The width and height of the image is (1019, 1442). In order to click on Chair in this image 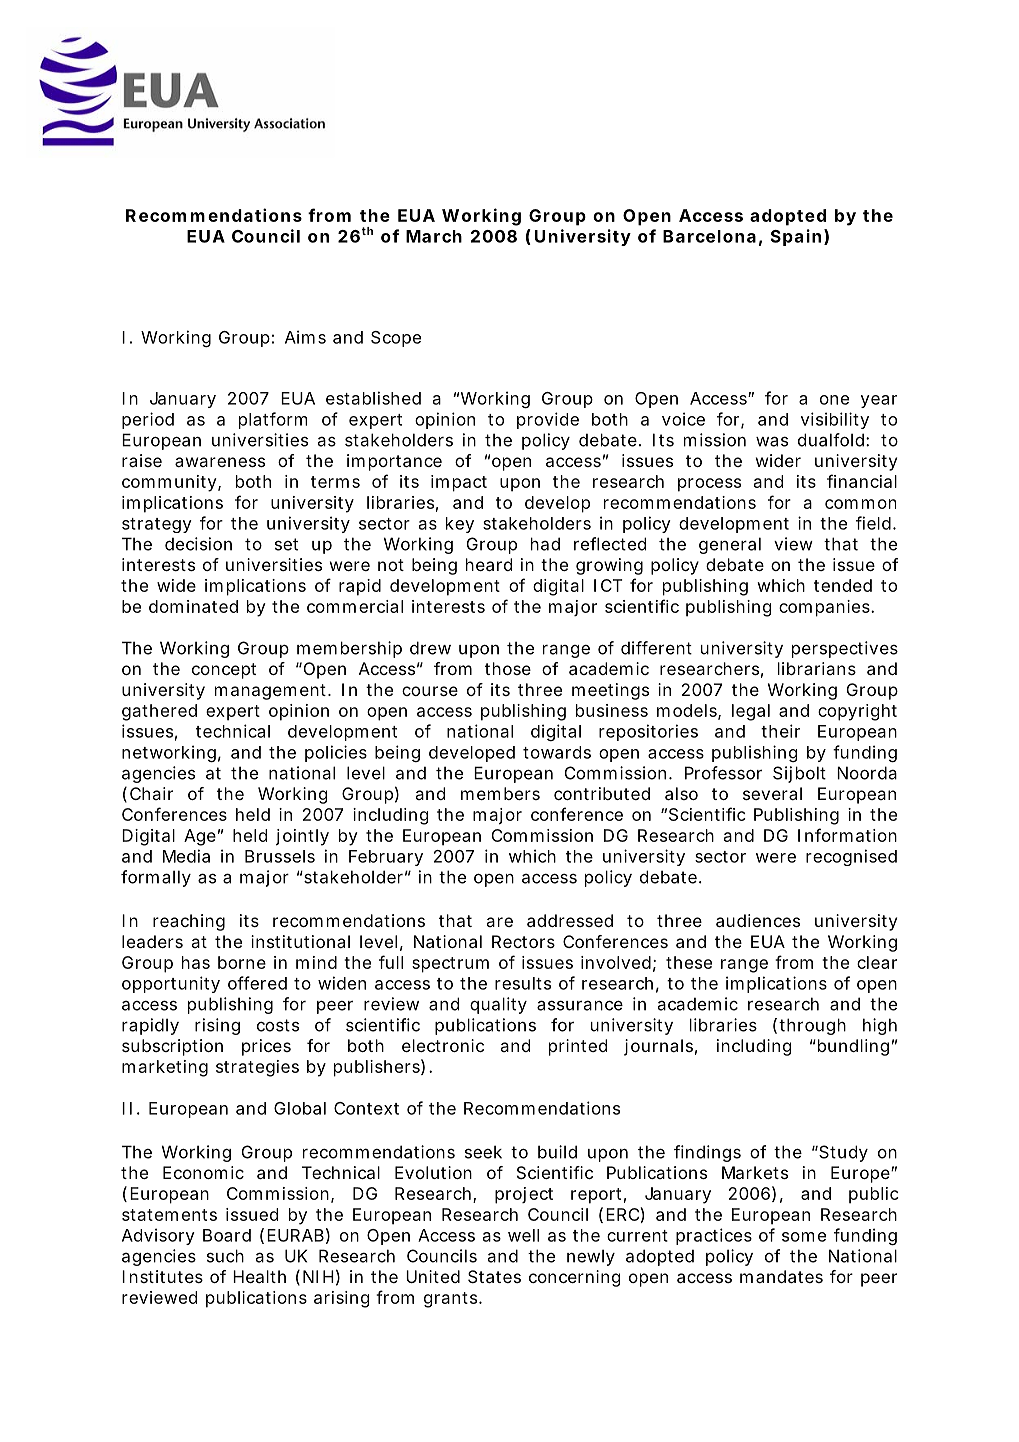, I will do `click(151, 793)`.
